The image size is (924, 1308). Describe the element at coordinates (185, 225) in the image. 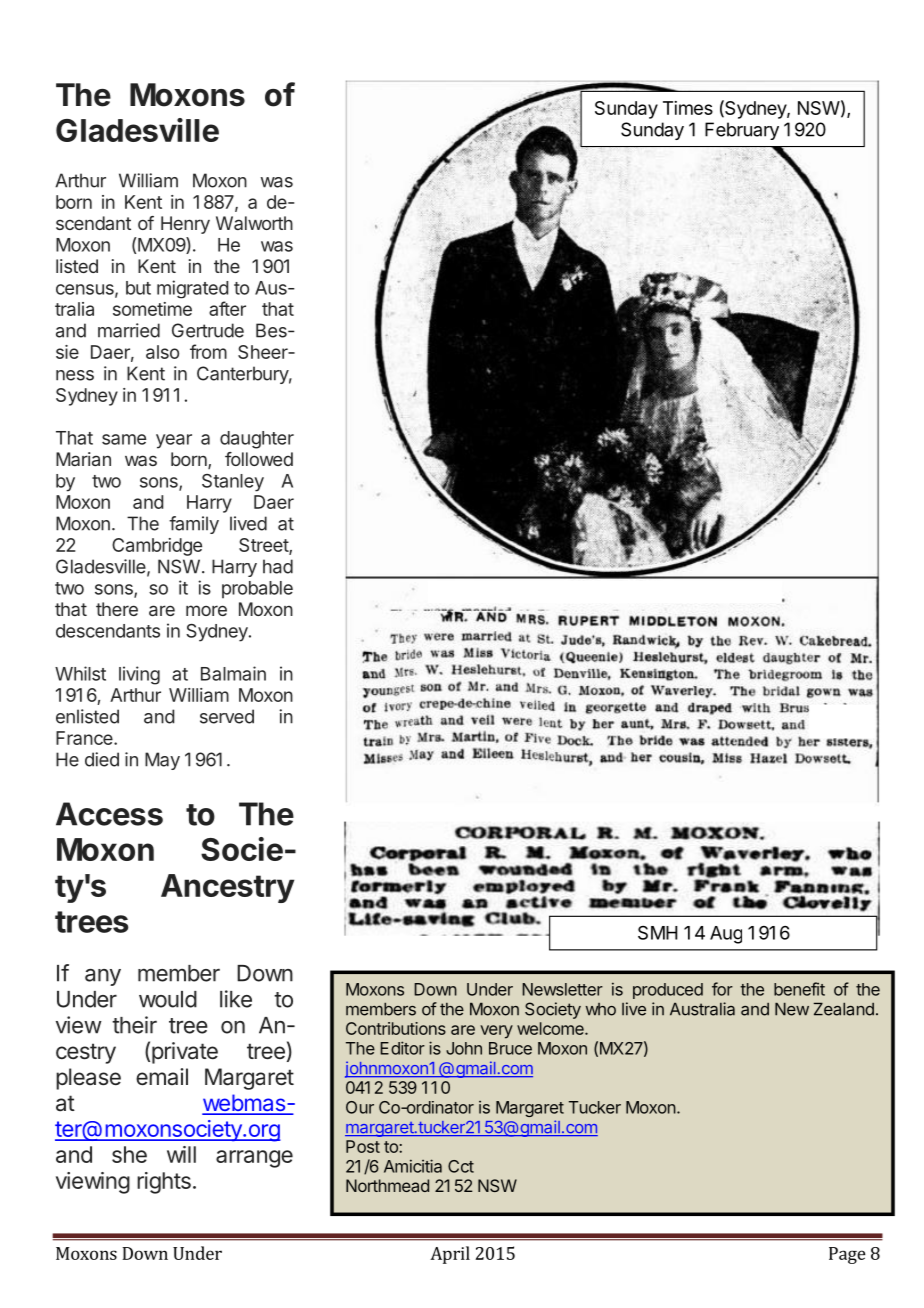

I see `Henry` at that location.
